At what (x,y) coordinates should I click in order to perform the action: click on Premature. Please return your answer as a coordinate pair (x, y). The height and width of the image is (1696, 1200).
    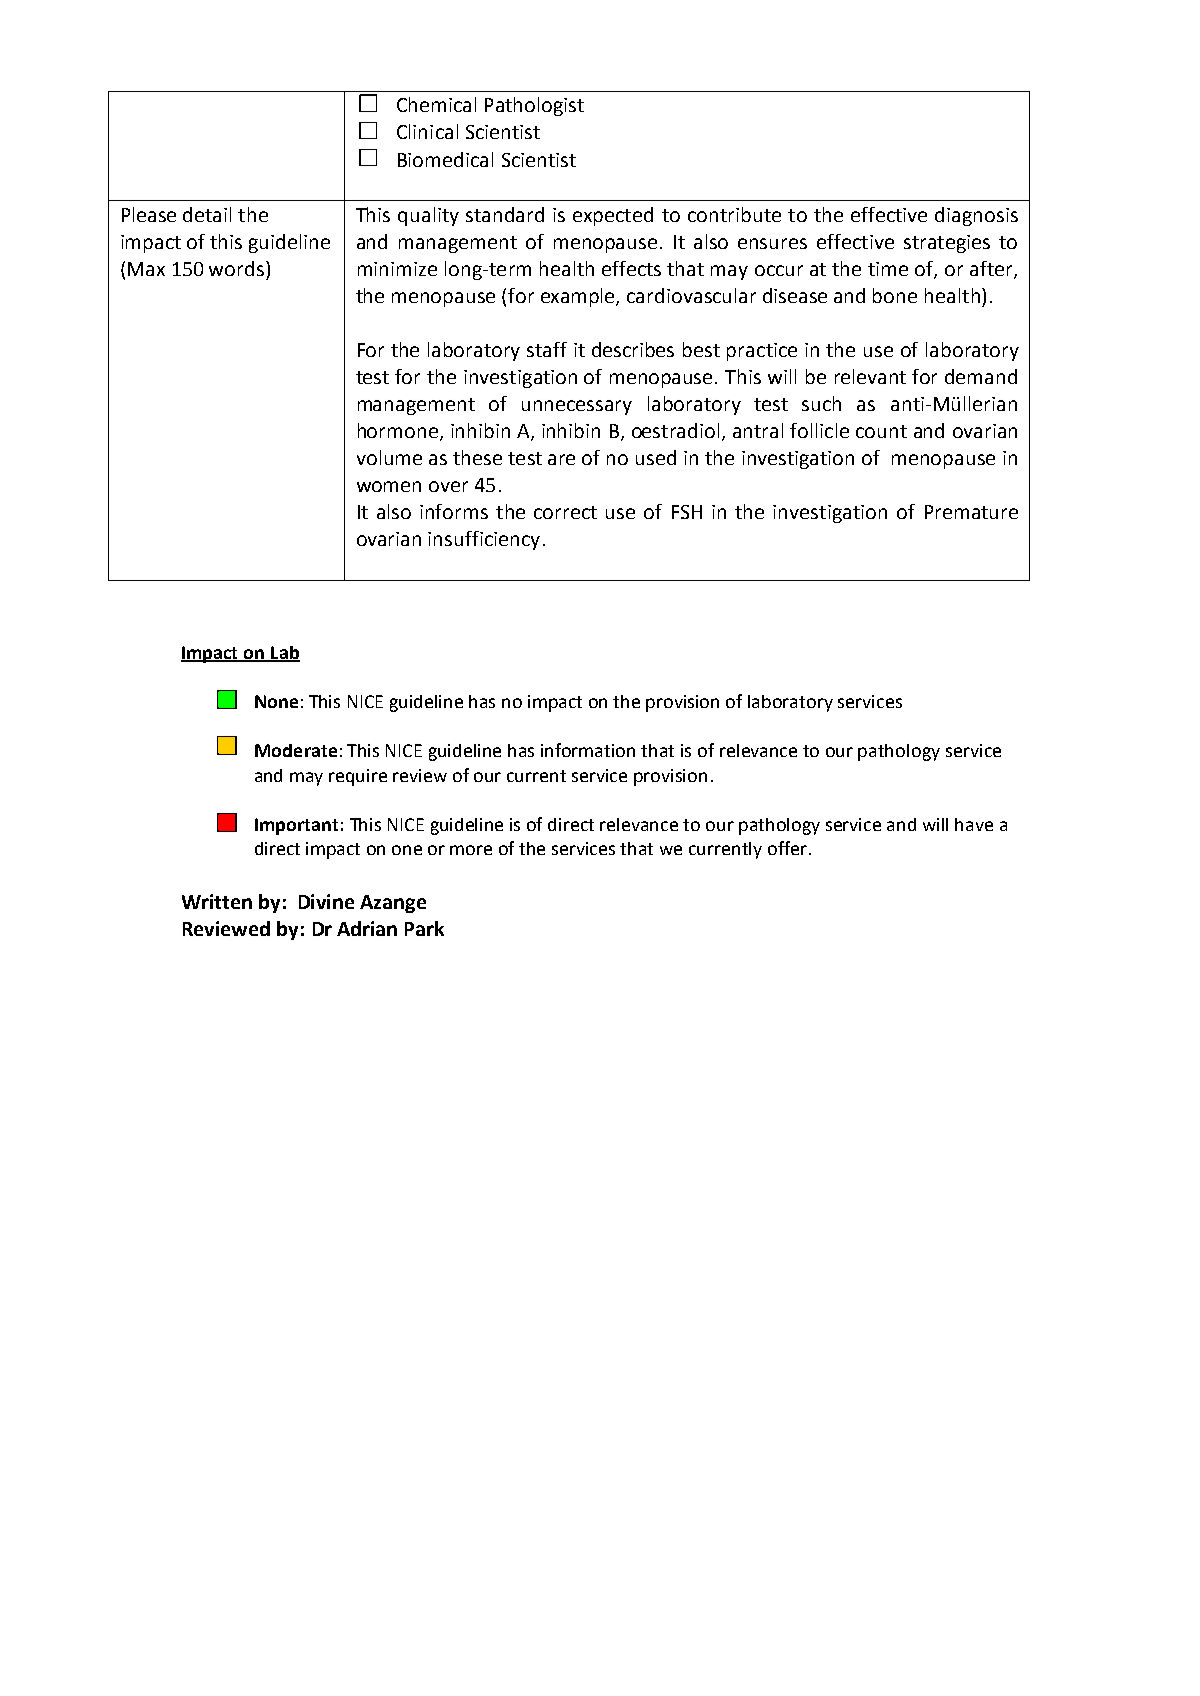
    Looking at the image, I should click on (971, 512).
